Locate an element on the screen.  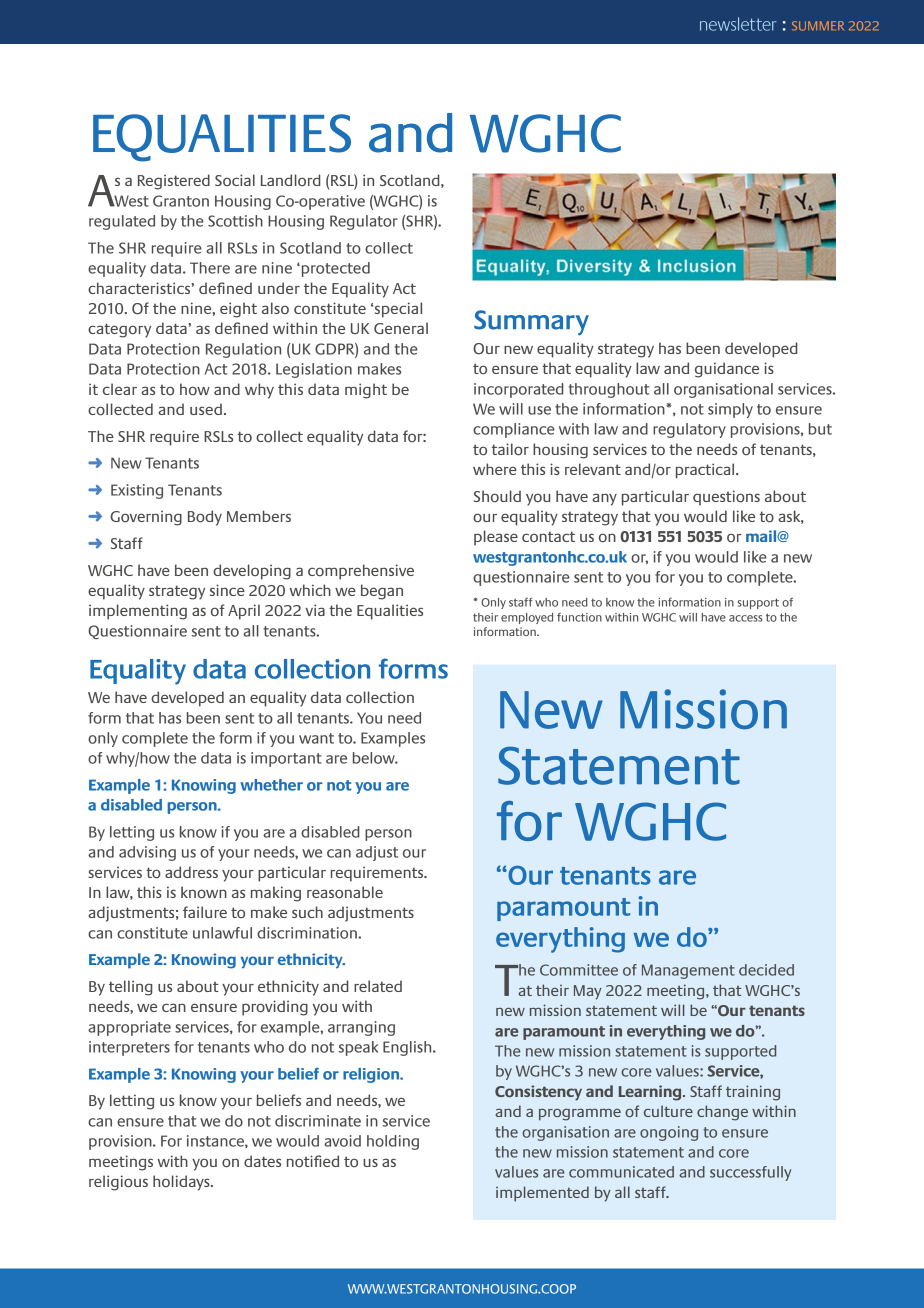
Landlord is located at coordinates (291, 180).
